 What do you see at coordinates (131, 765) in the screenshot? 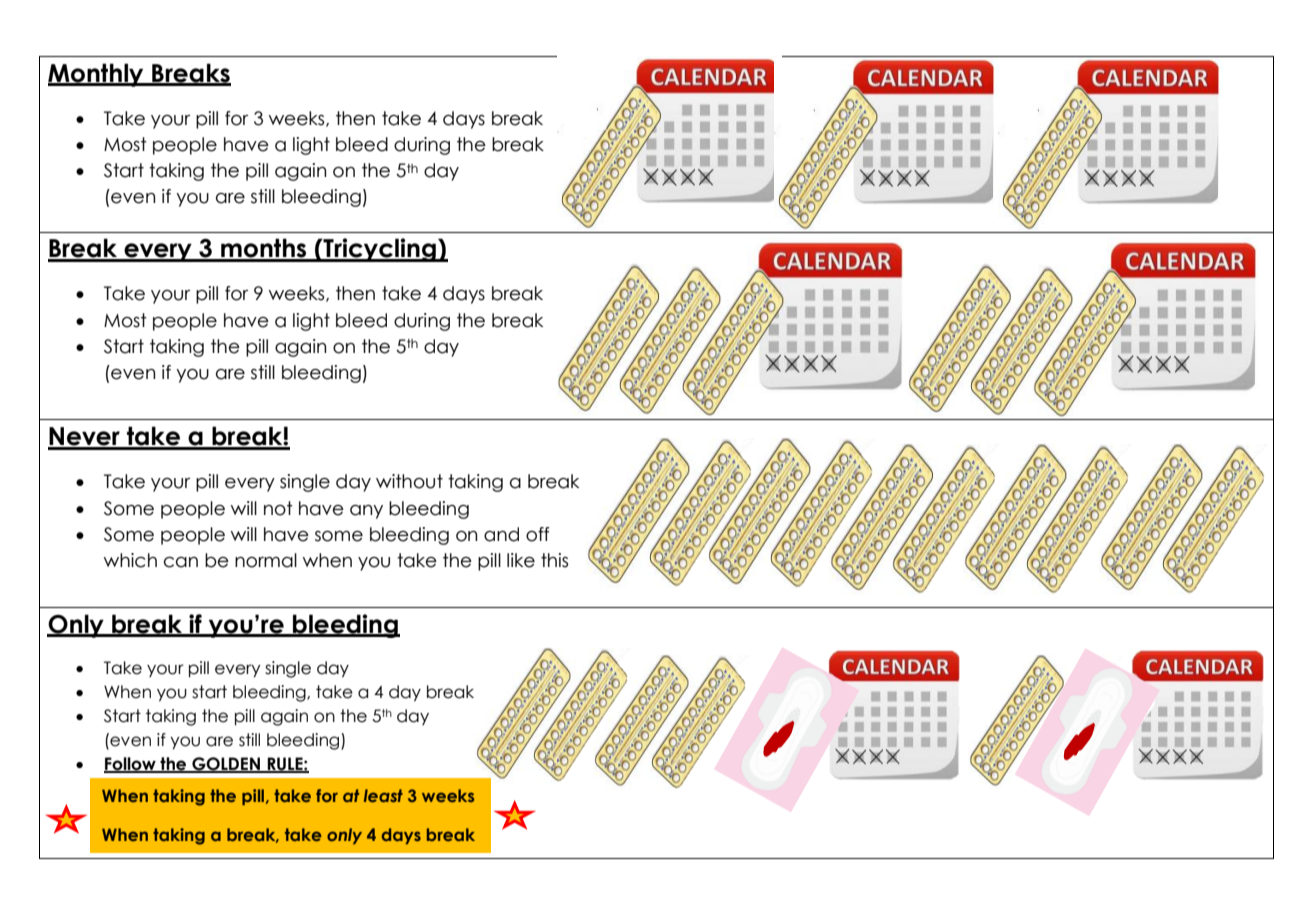
I see `Follow` at bounding box center [131, 765].
